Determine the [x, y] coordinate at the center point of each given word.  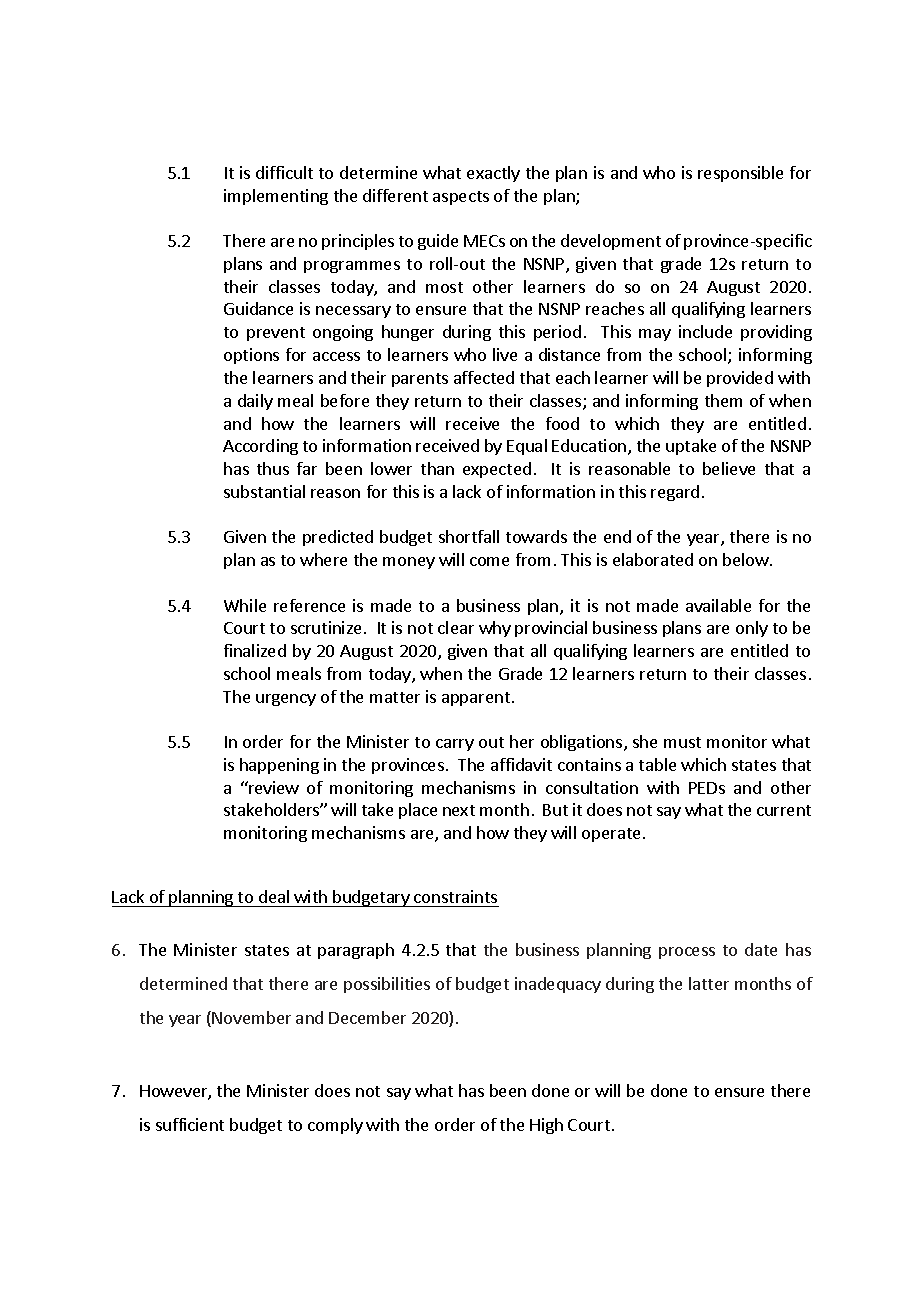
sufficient [190, 1124]
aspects [461, 198]
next [459, 810]
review [273, 787]
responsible [740, 174]
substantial [264, 491]
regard [675, 493]
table [657, 764]
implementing [276, 197]
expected [497, 470]
